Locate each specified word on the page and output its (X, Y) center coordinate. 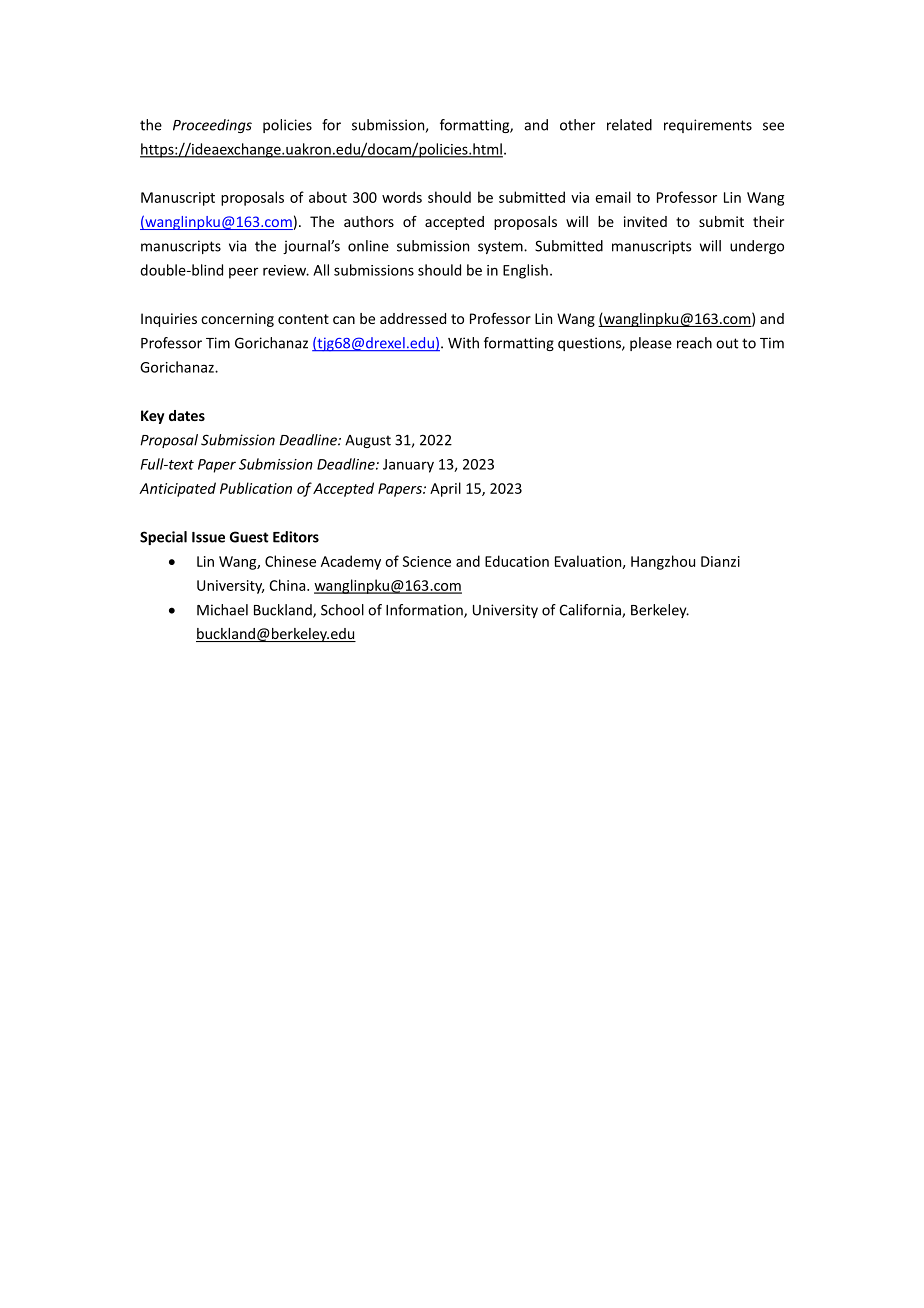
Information (425, 611)
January (408, 466)
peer (243, 273)
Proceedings (212, 126)
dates (187, 415)
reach (694, 343)
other (577, 125)
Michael (222, 610)
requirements (708, 126)
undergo (757, 247)
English (525, 271)
